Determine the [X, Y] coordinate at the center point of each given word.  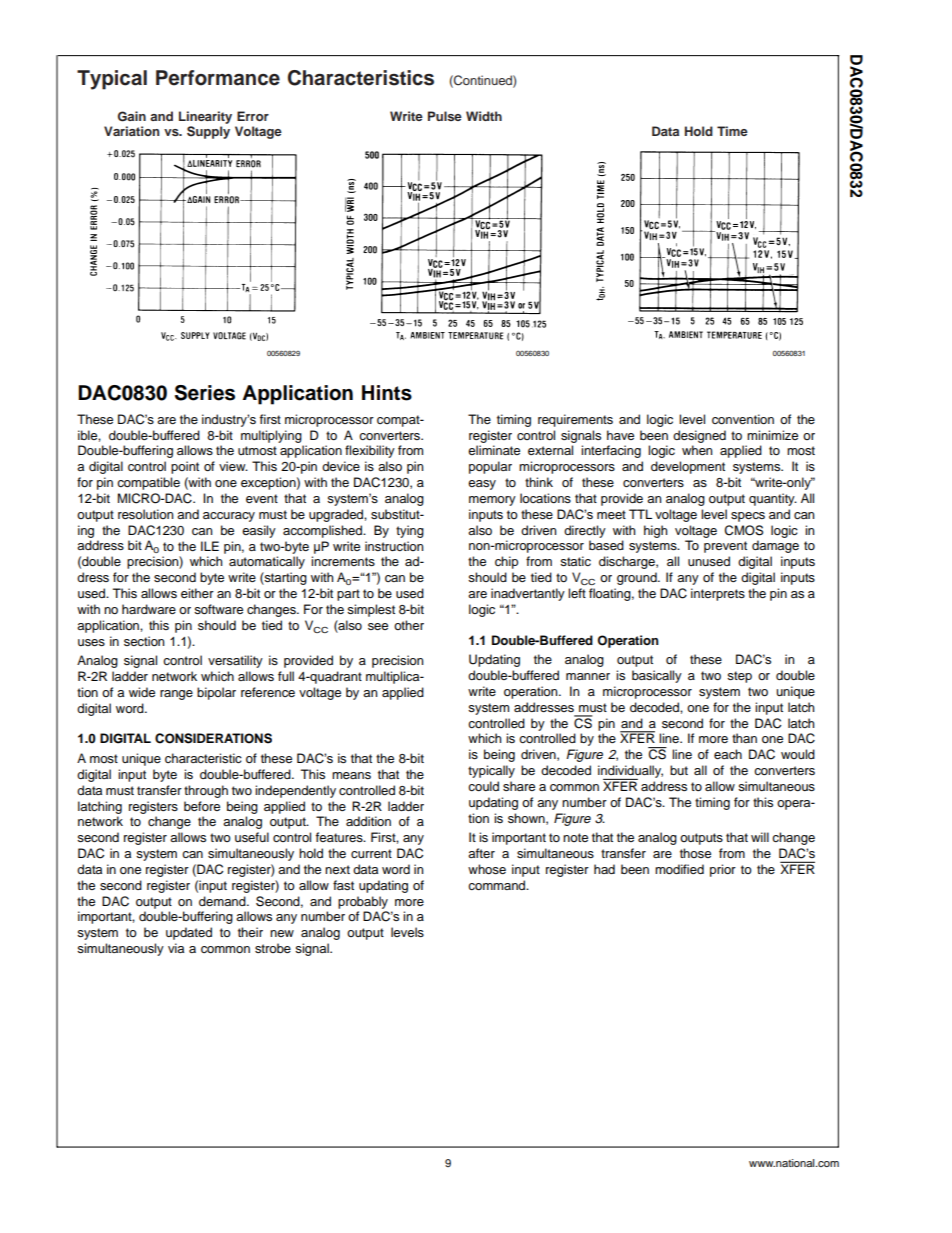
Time [732, 131]
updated [189, 933]
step [739, 677]
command [498, 885]
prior [723, 870]
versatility [235, 661]
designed [699, 436]
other [409, 625]
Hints [387, 393]
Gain [132, 116]
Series [205, 393]
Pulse [445, 116]
